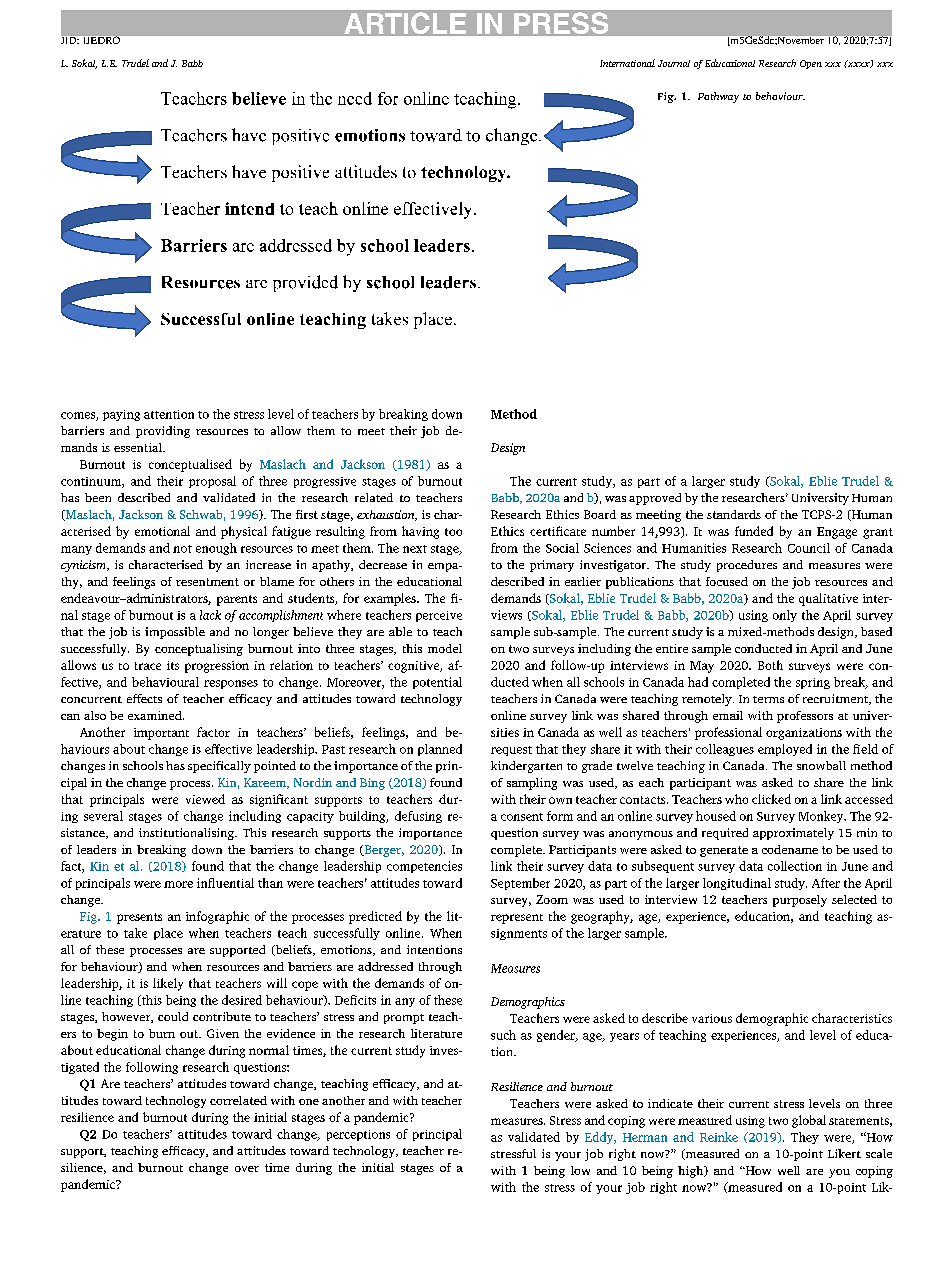 Image resolution: width=952 pixels, height=1271 pixels. Describe the element at coordinates (674, 63) in the image. I see `Journal` at that location.
